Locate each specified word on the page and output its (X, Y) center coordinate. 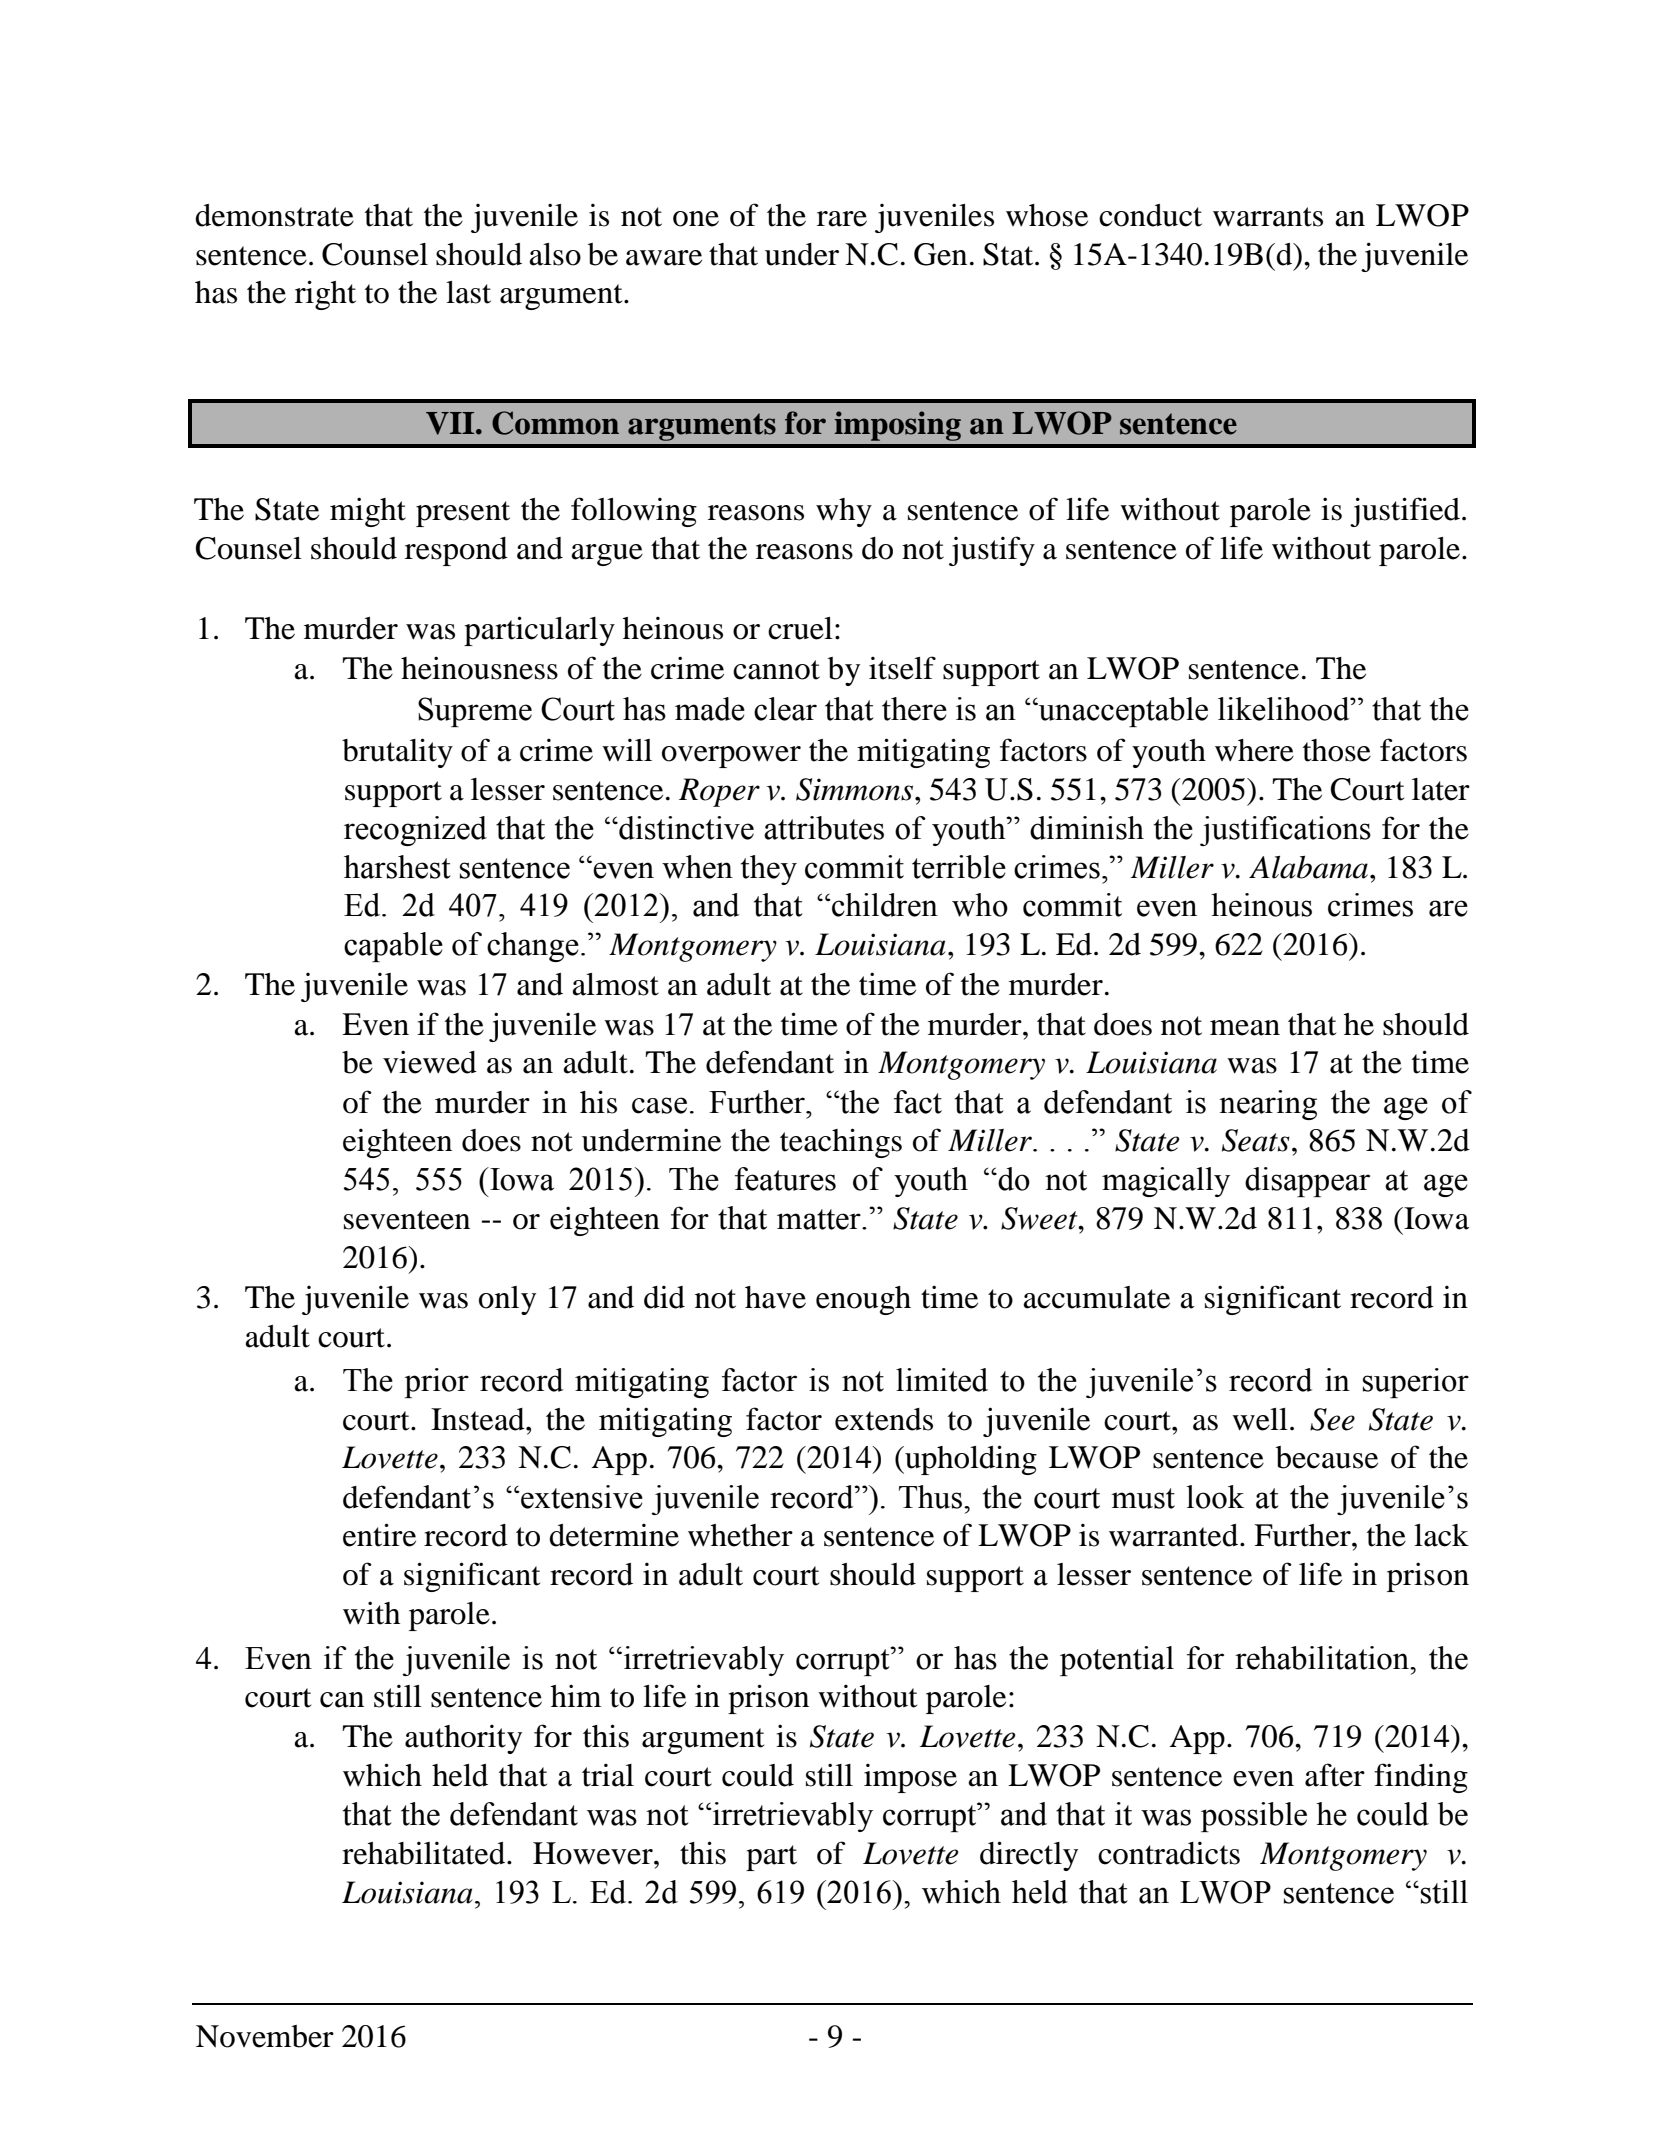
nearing (1268, 1105)
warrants (1268, 217)
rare (842, 219)
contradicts (1169, 1853)
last (468, 292)
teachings (841, 1143)
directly (1029, 1856)
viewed (430, 1062)
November (265, 2036)
